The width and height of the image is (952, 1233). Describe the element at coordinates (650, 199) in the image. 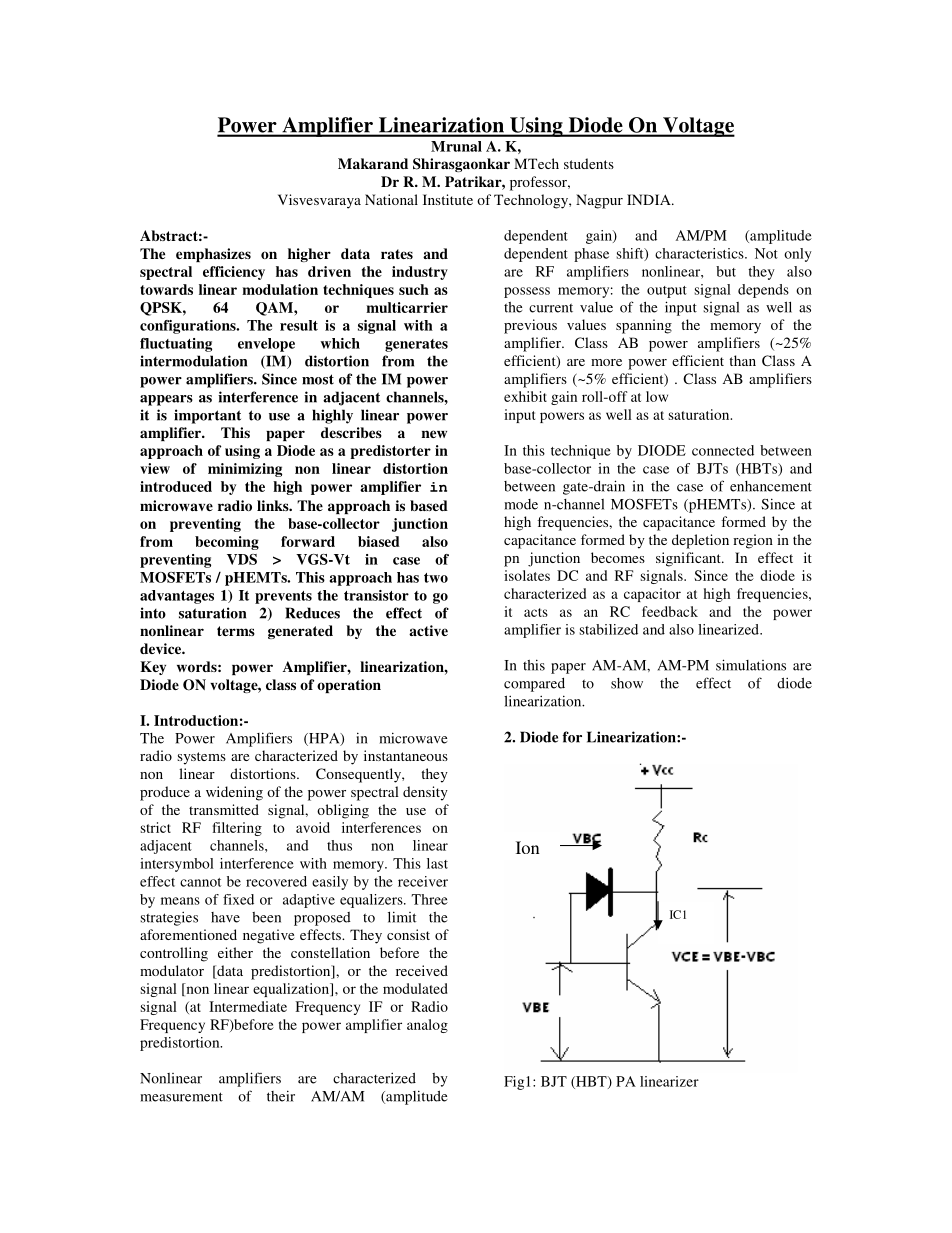

I see `INDIA` at that location.
